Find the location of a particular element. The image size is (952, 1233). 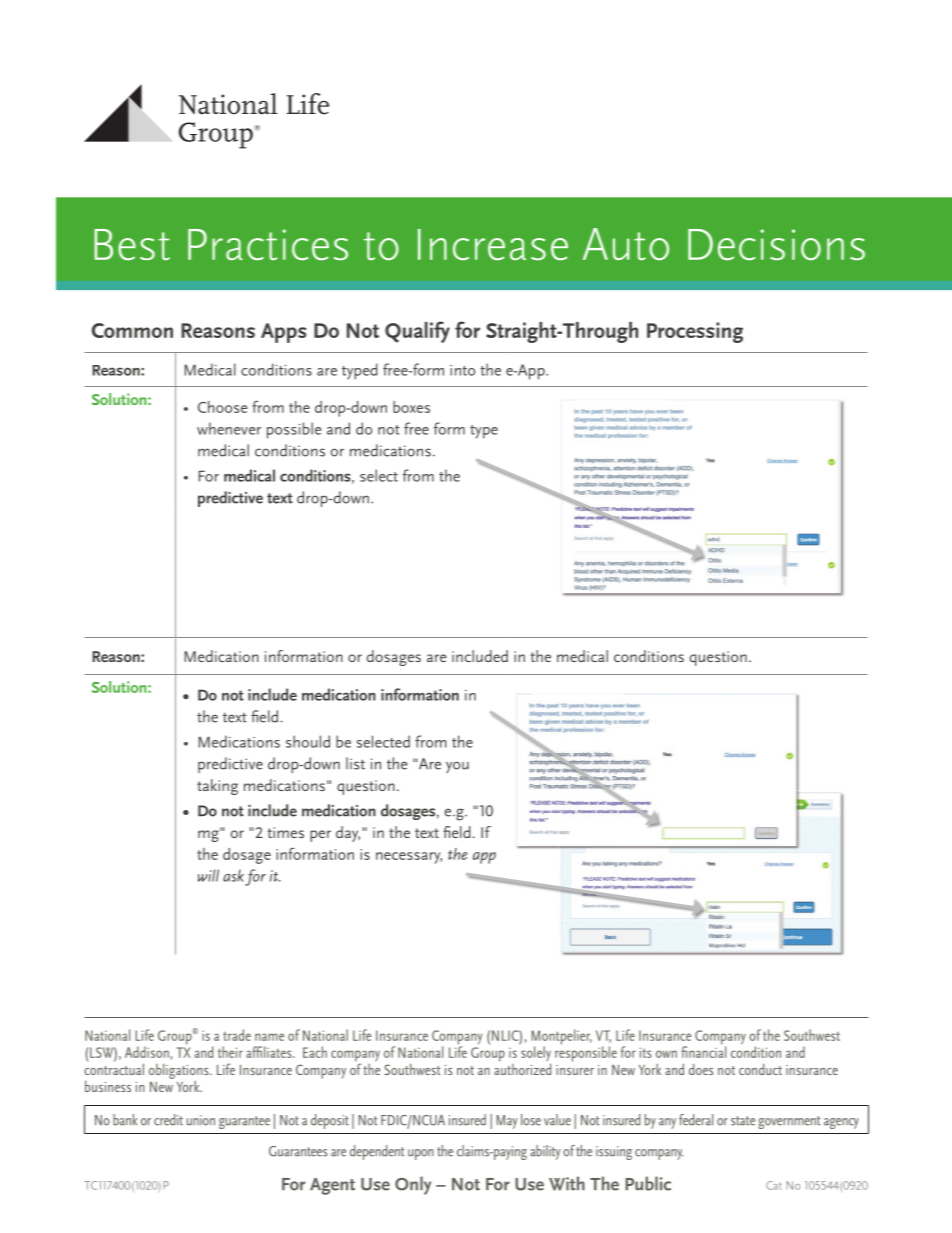

boxes is located at coordinates (411, 407).
